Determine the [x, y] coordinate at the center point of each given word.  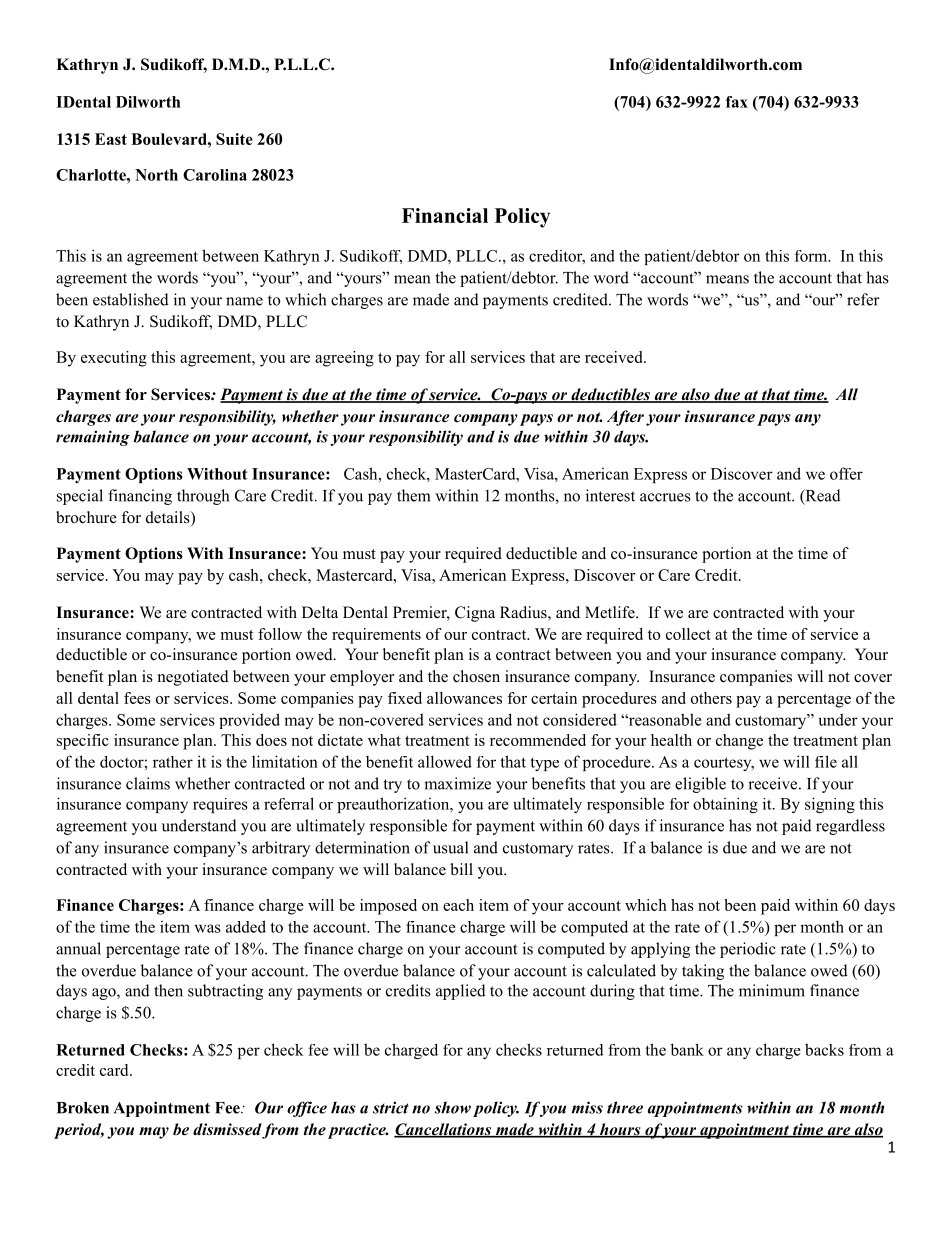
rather [173, 762]
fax [737, 102]
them [413, 495]
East [111, 139]
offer [846, 473]
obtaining [725, 805]
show [453, 1107]
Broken [83, 1108]
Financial [445, 215]
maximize [457, 783]
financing [140, 497]
